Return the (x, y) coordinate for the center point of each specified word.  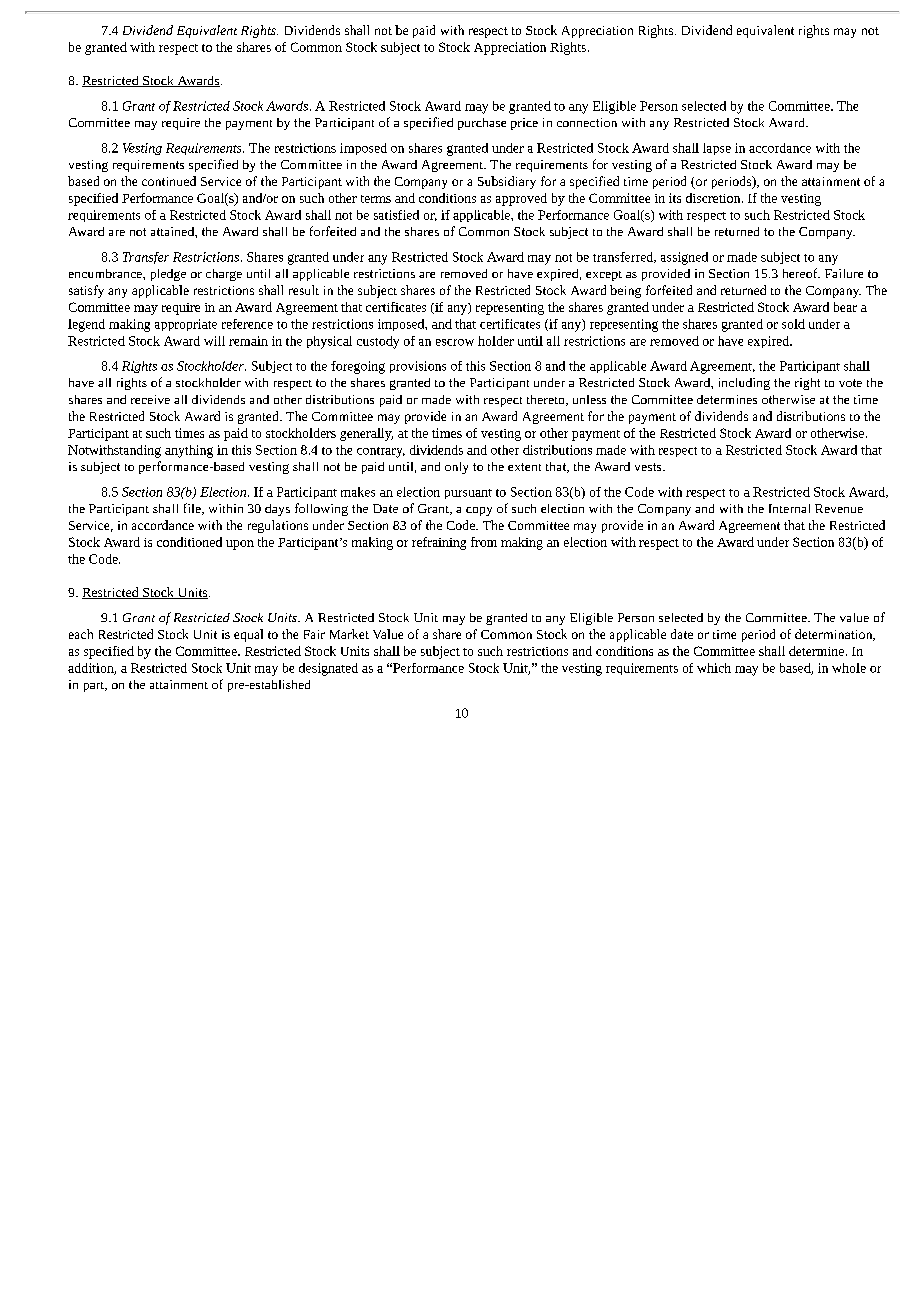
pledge (168, 275)
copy (479, 511)
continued (169, 181)
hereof (801, 273)
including (744, 384)
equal (248, 635)
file (193, 509)
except (604, 276)
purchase (482, 124)
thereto (547, 400)
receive (150, 399)
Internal (789, 508)
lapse (717, 149)
